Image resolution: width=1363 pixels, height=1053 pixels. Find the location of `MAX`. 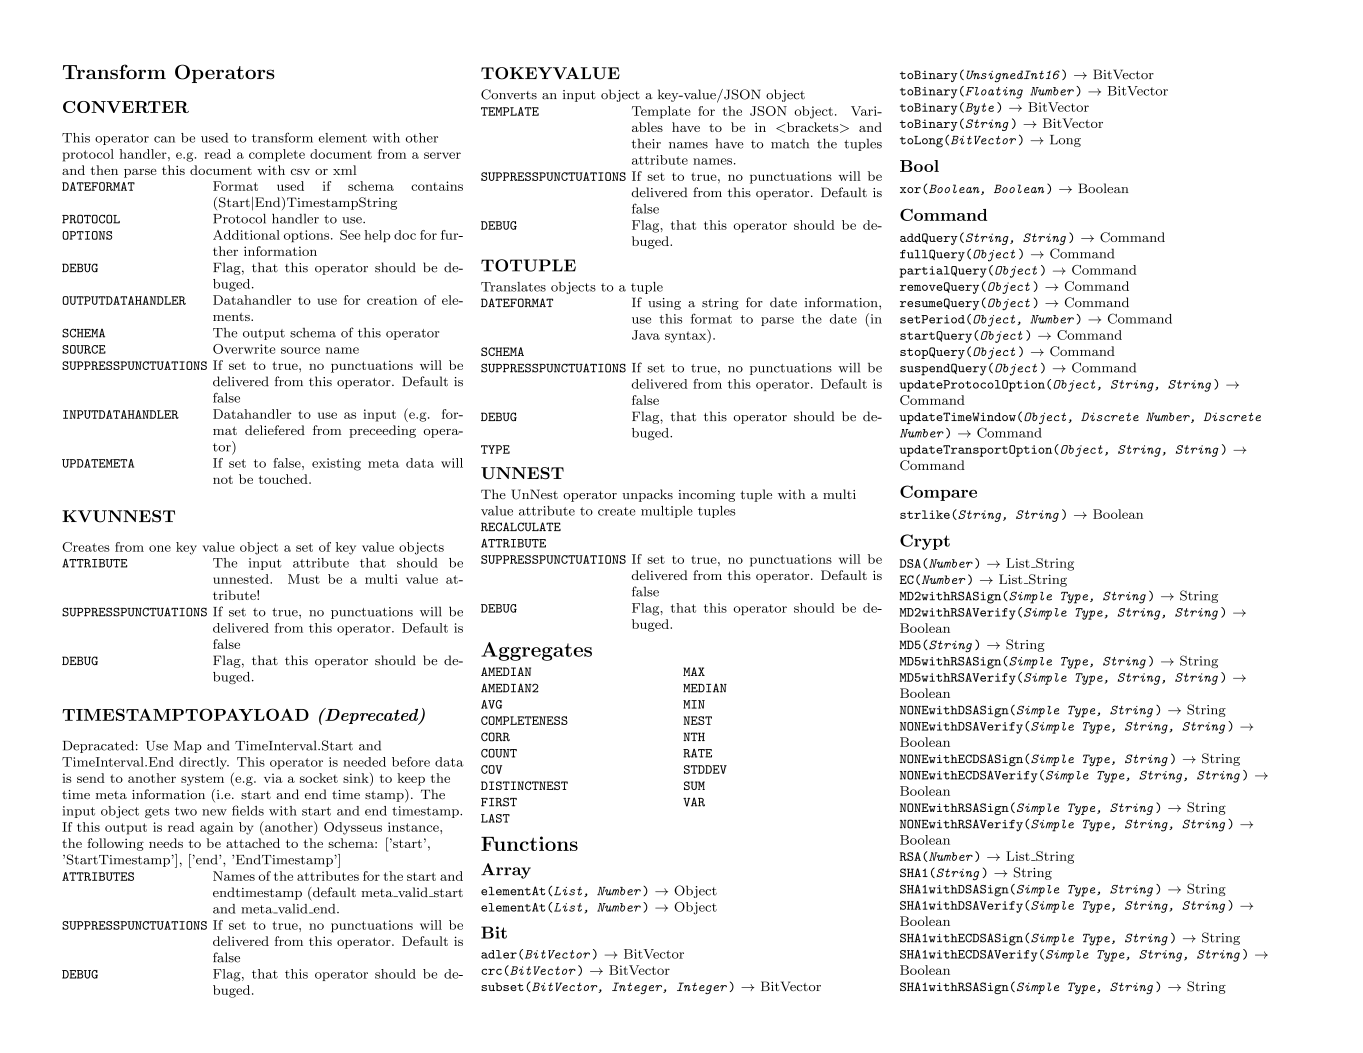

MAX is located at coordinates (694, 671).
